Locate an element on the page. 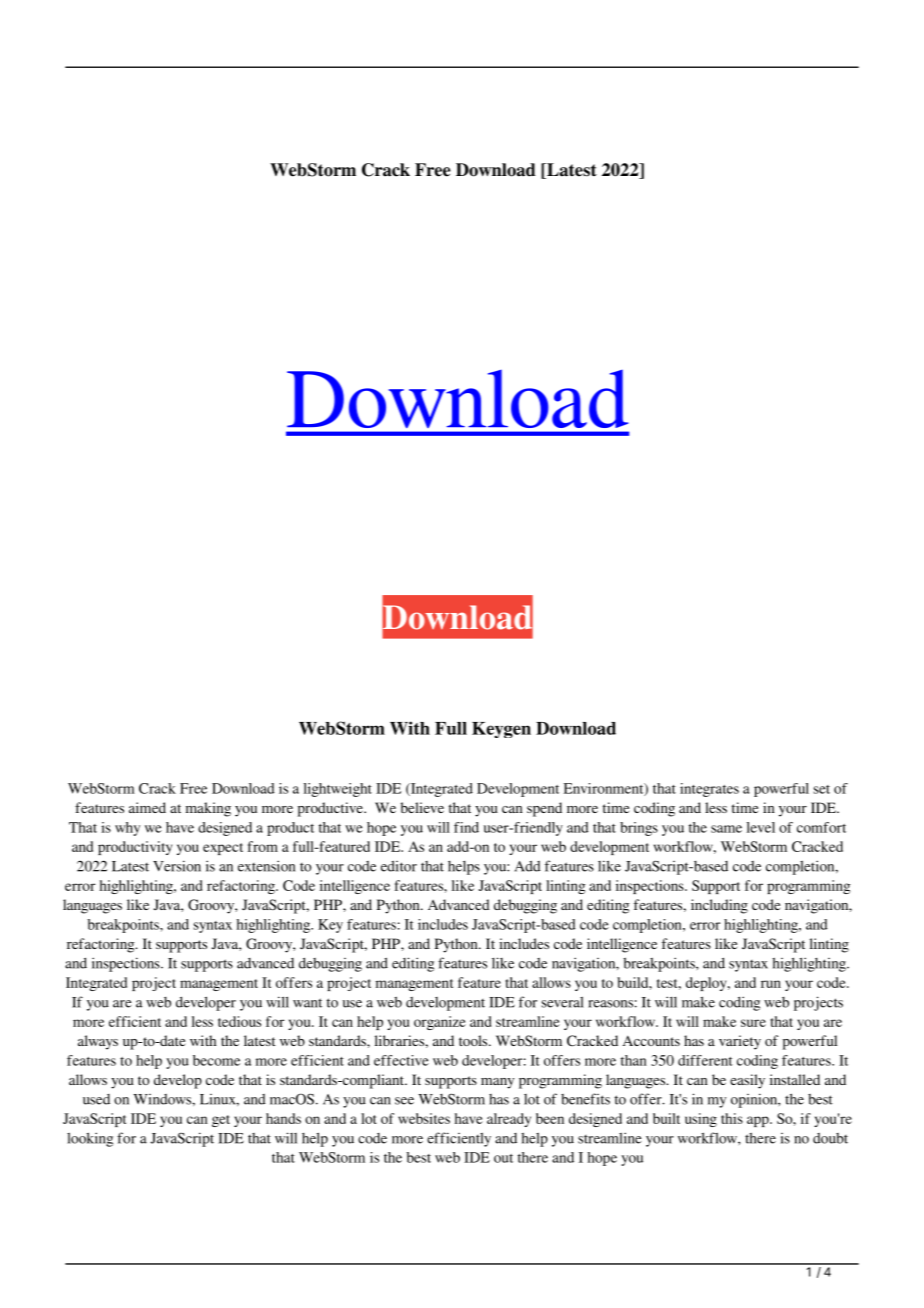 The height and width of the document is (1308, 924). looking is located at coordinates (90, 1139).
